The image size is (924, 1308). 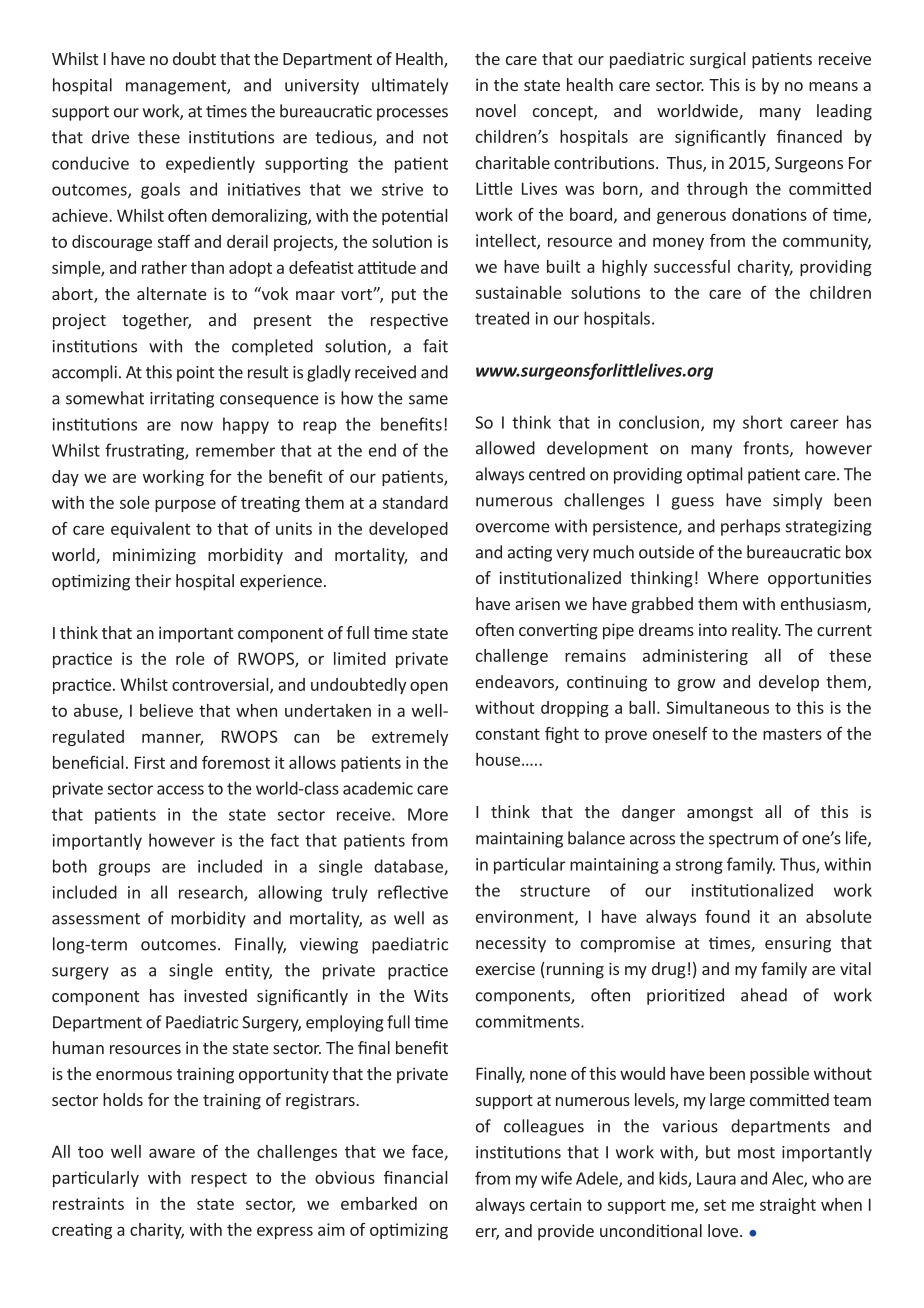 I want to click on surgical, so click(x=717, y=60).
